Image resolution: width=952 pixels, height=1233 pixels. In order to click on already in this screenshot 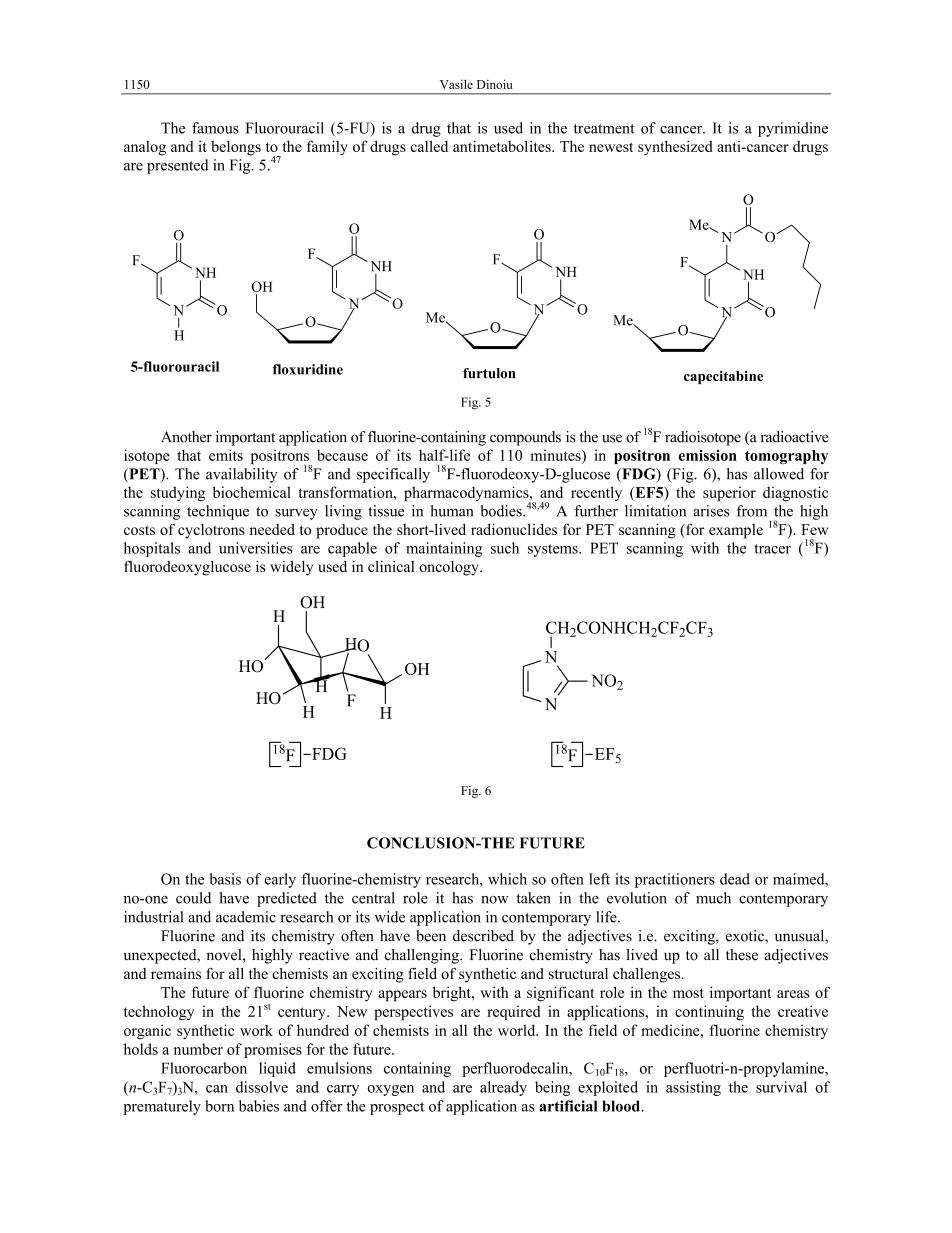, I will do `click(503, 1088)`.
